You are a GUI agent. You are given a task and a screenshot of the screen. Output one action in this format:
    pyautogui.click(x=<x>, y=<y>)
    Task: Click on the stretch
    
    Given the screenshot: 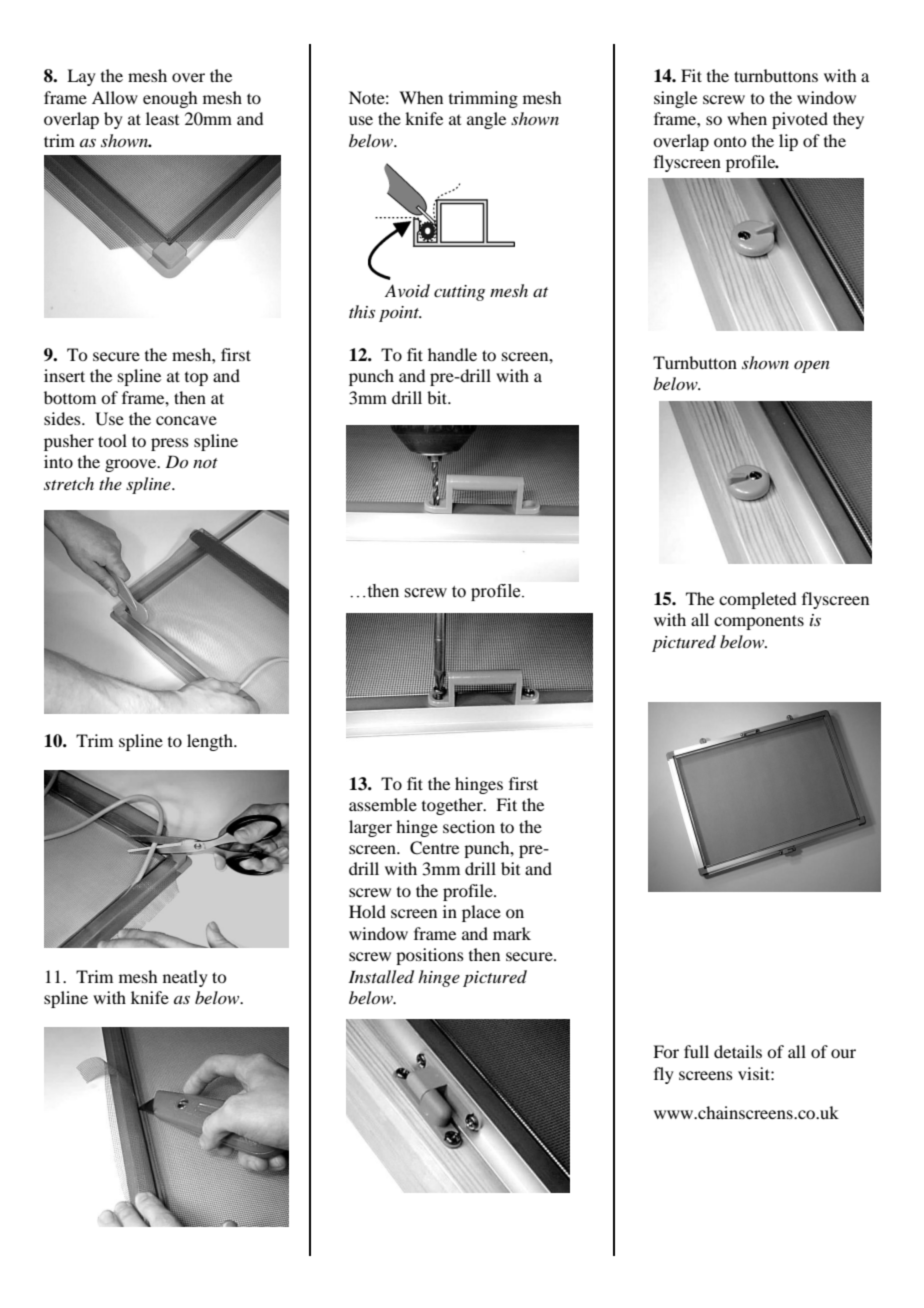 What is the action you would take?
    pyautogui.click(x=69, y=483)
